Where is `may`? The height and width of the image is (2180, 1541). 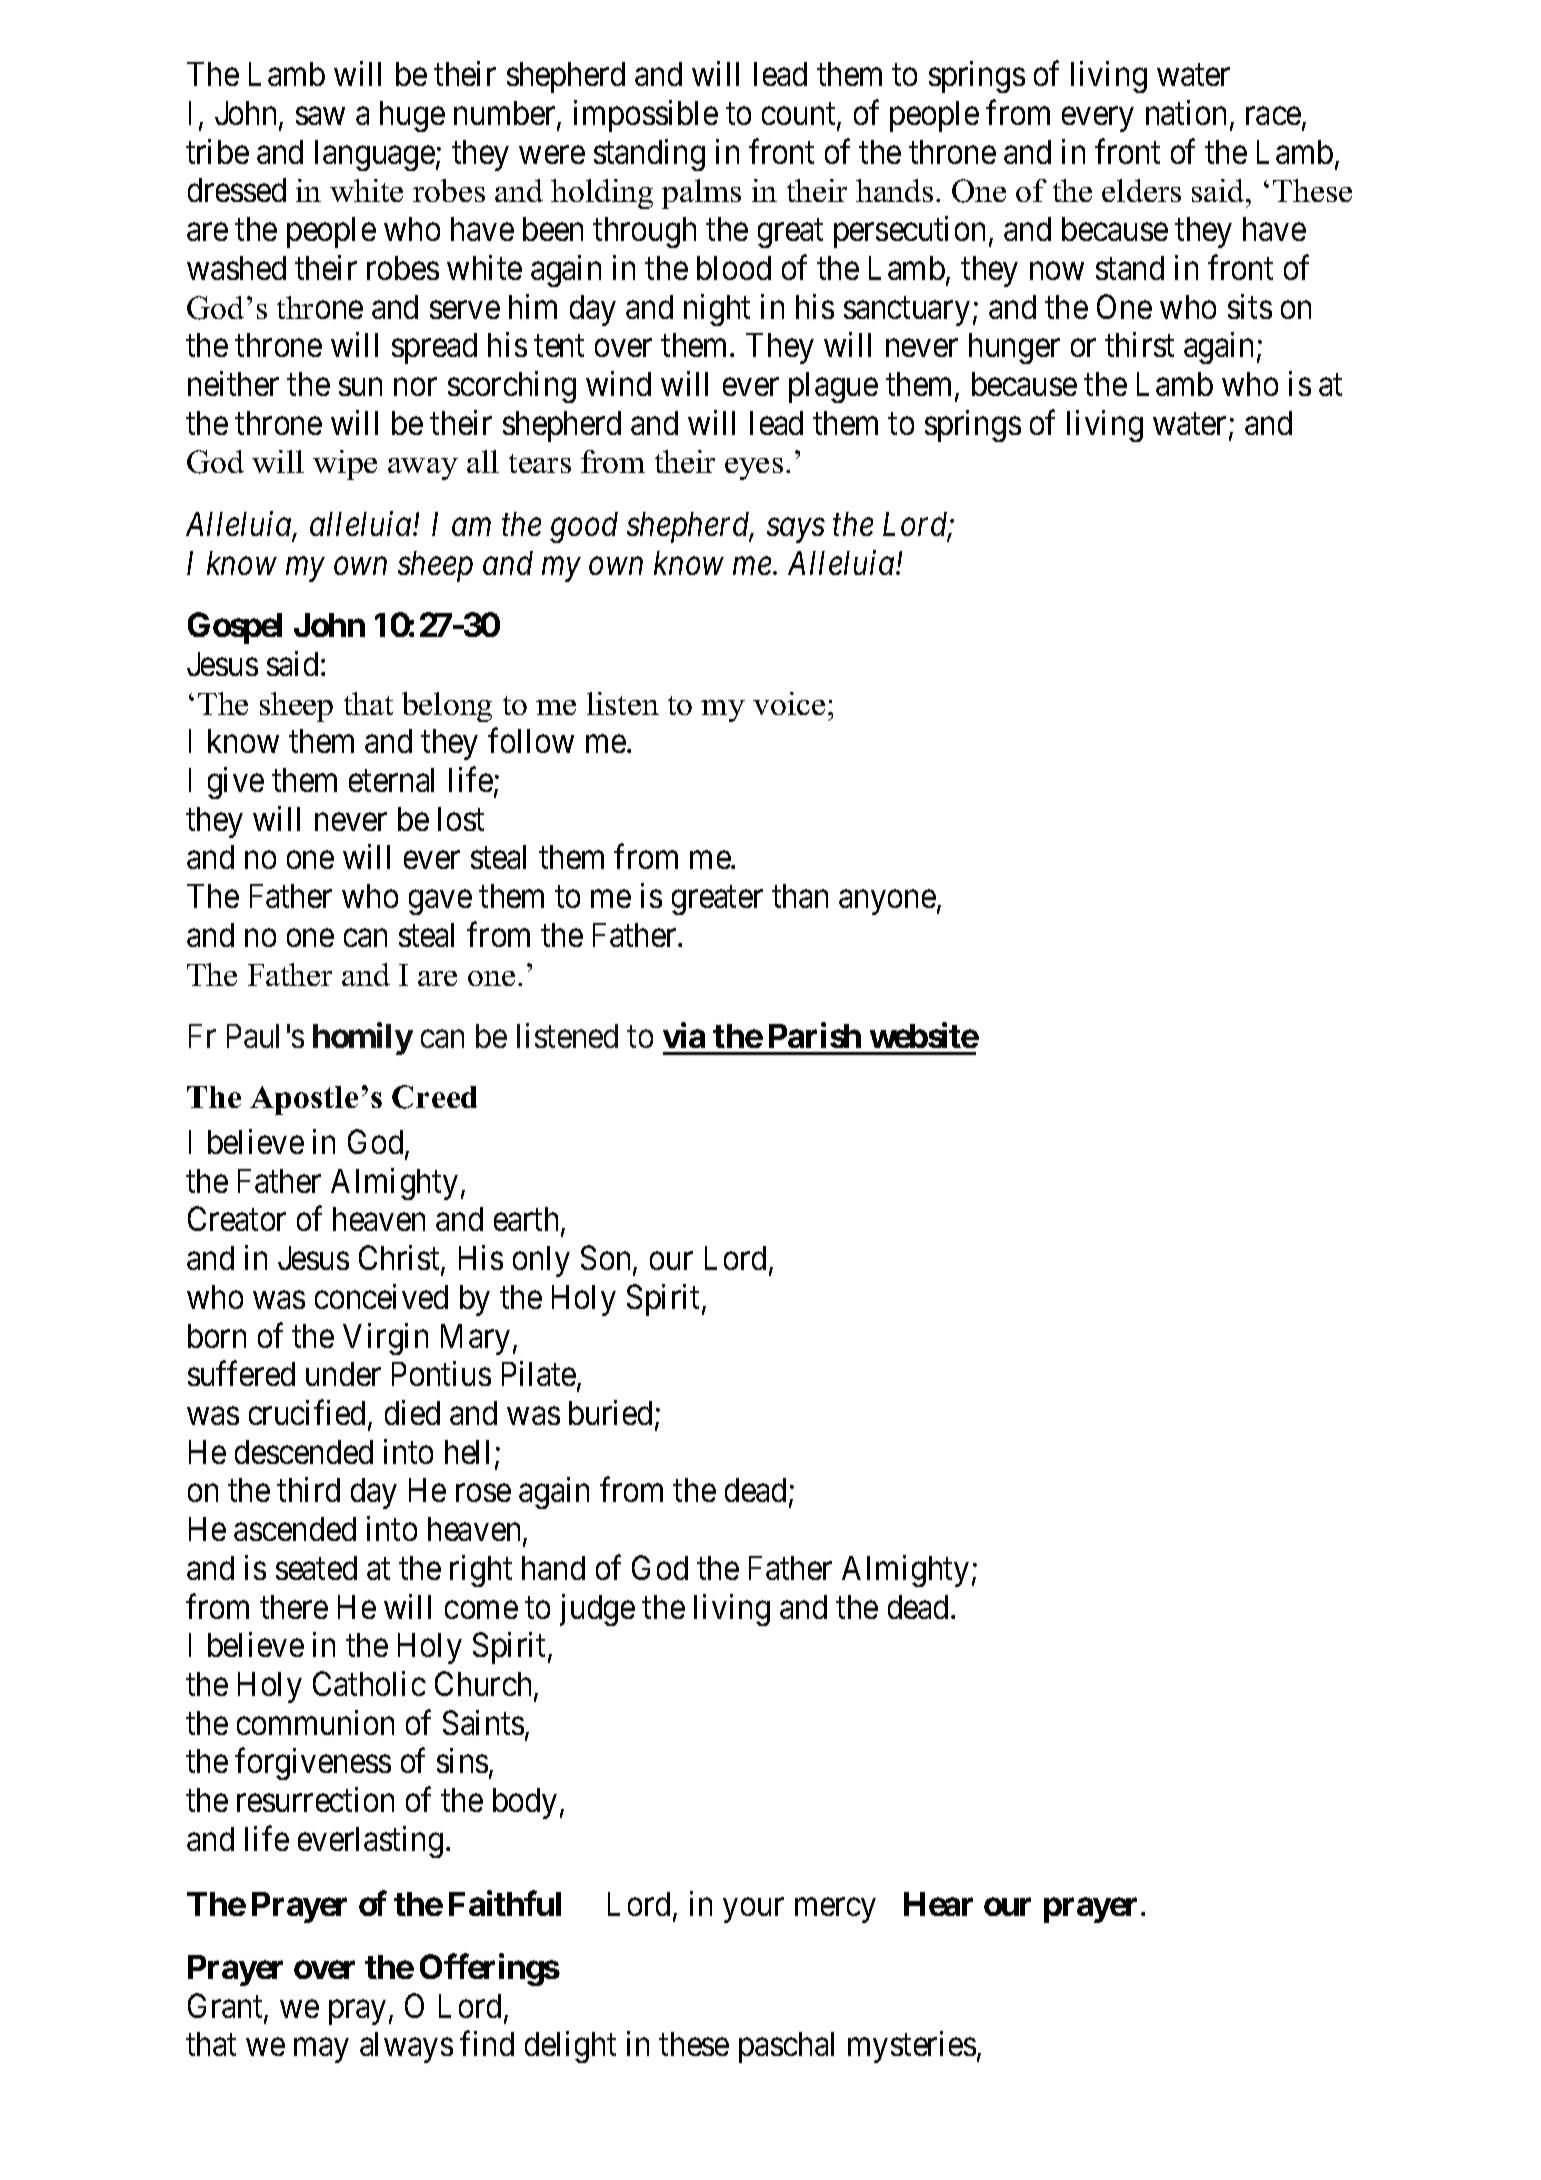 may is located at coordinates (321, 2051).
